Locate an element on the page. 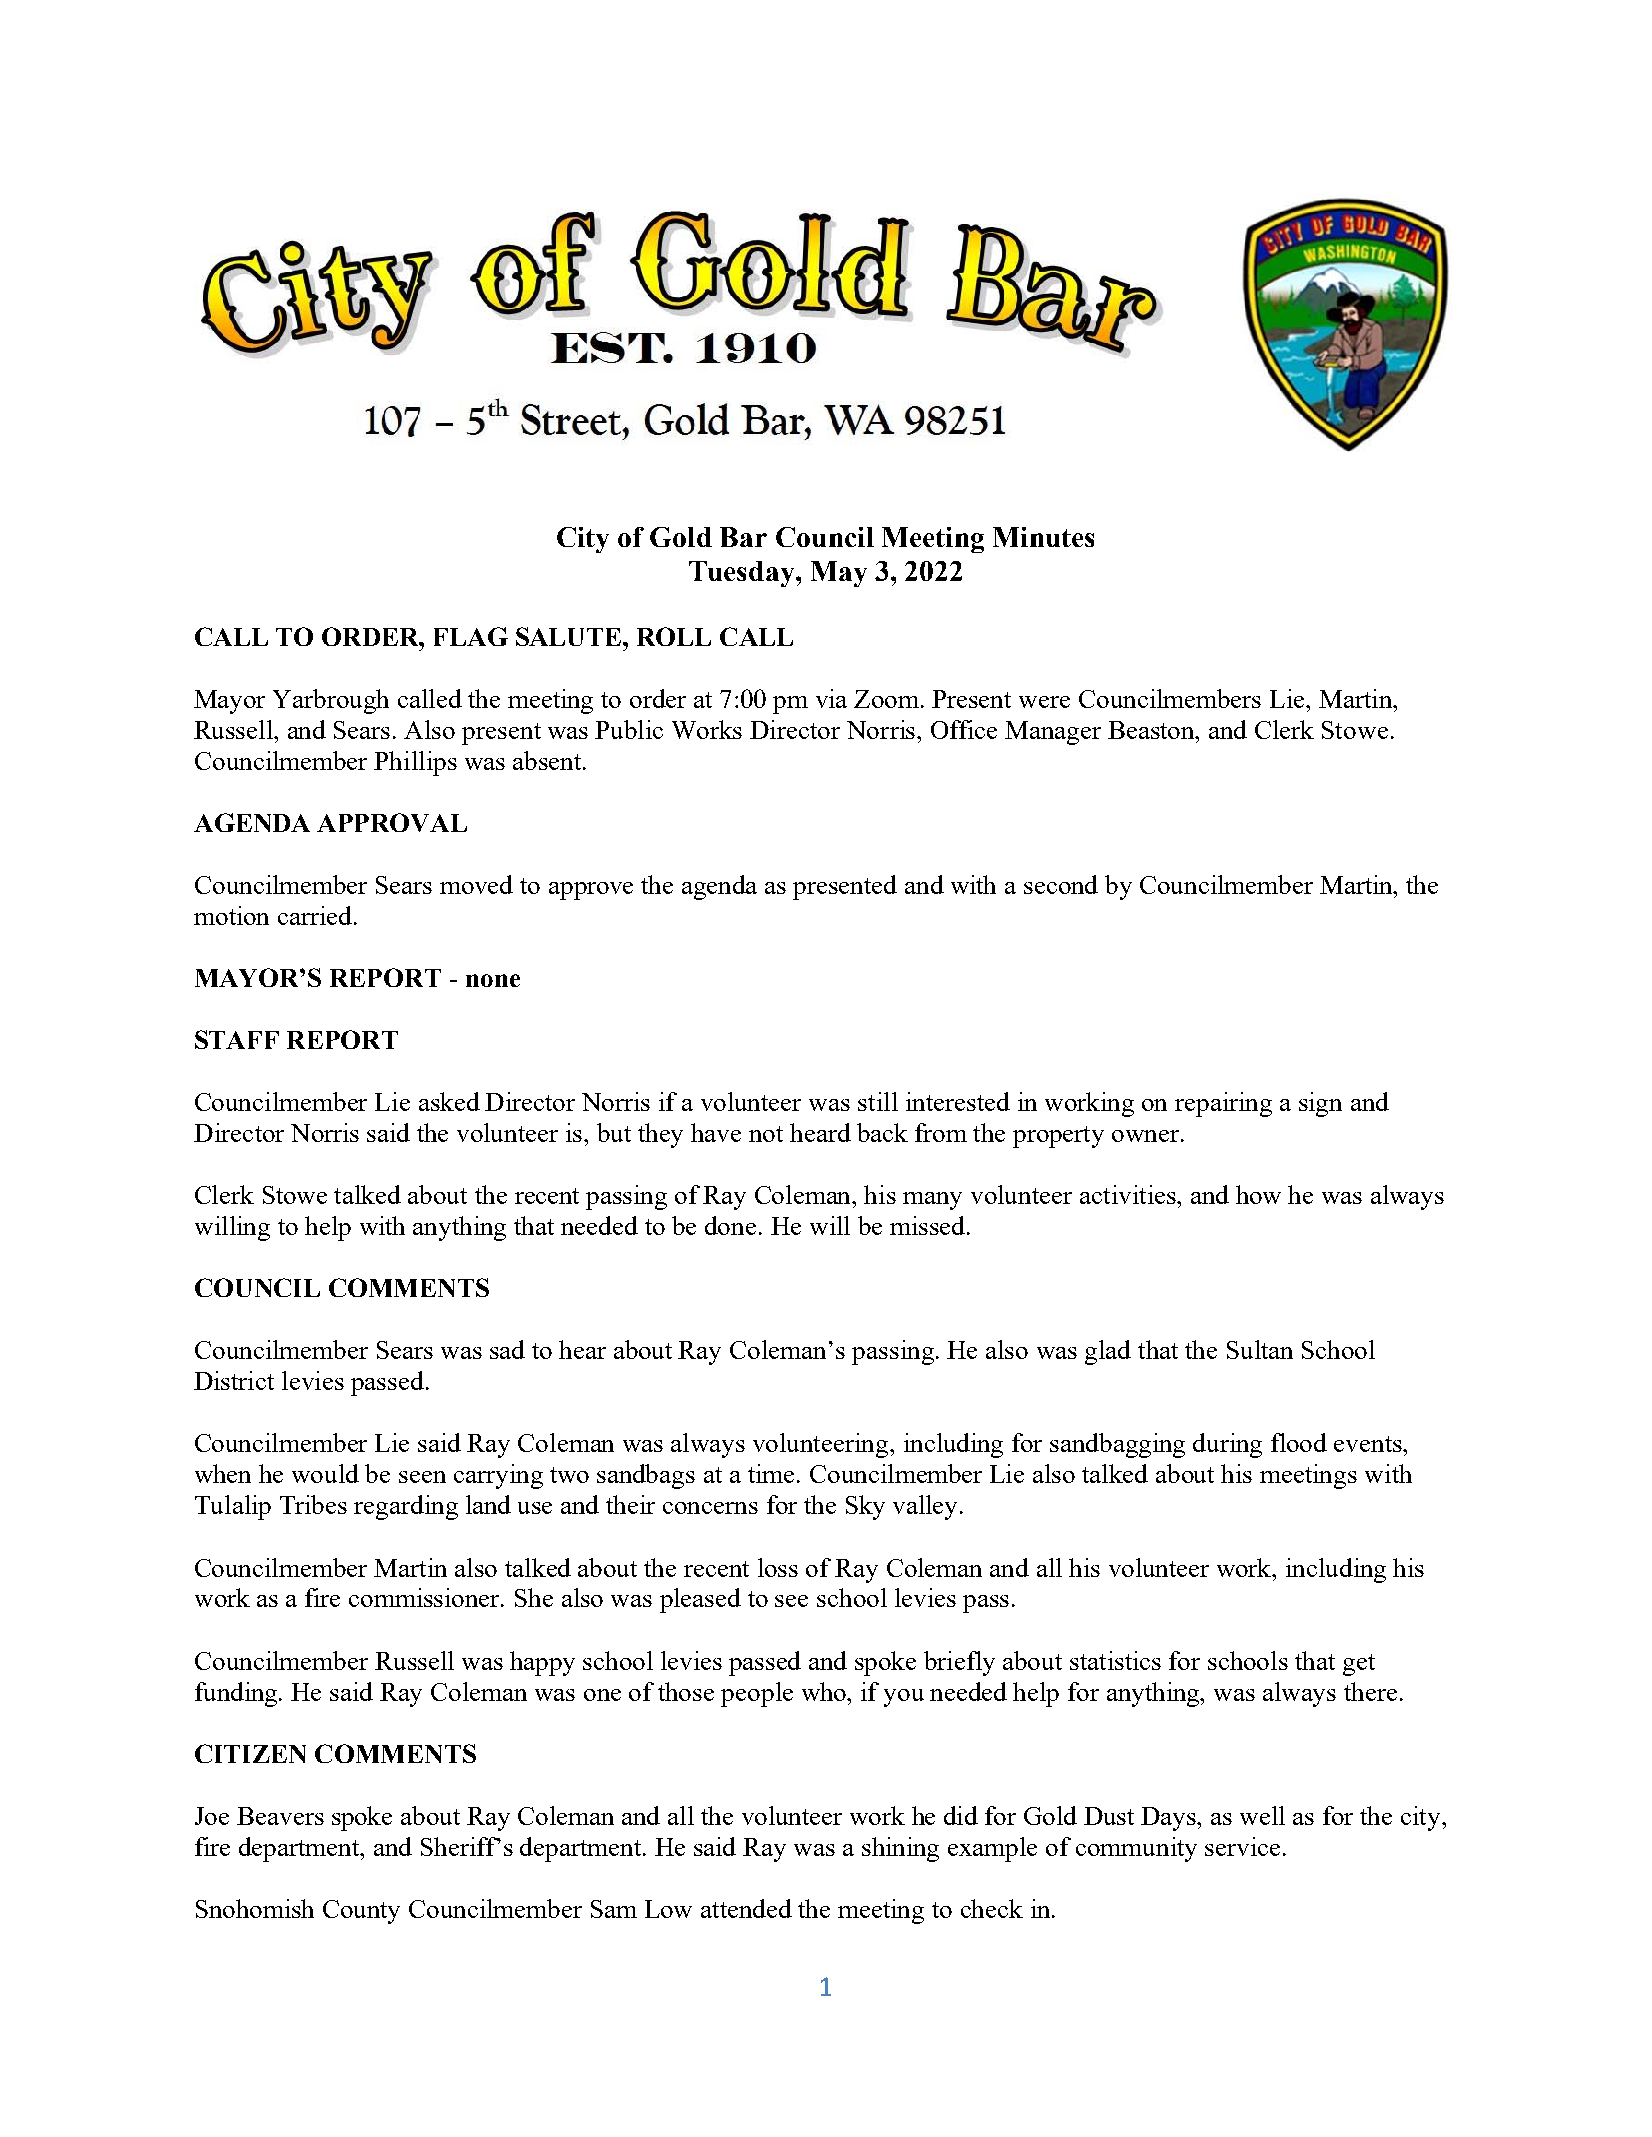 This document has height=2137, width=1652. during is located at coordinates (1227, 1445).
